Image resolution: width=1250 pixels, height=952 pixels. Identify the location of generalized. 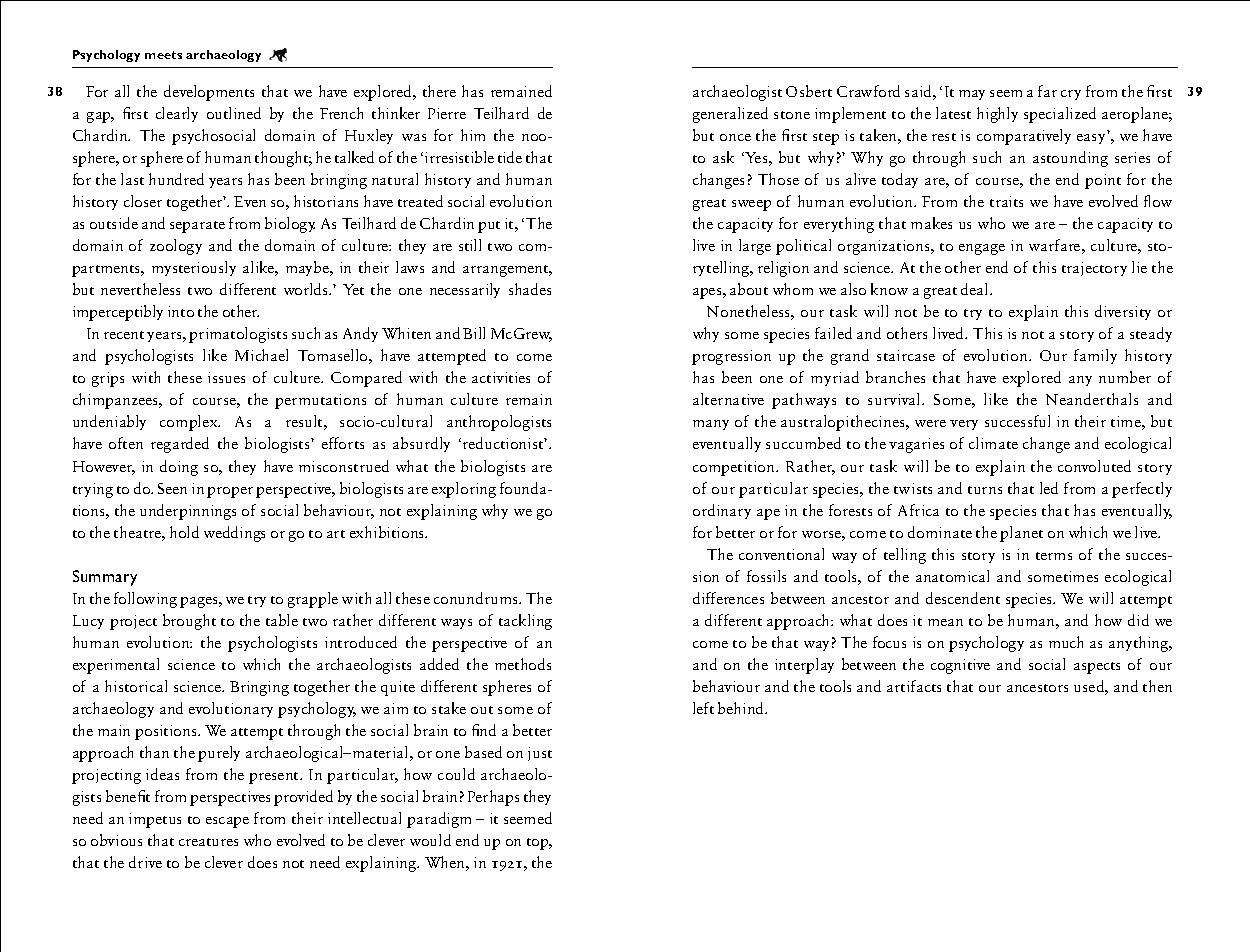
(730, 115).
